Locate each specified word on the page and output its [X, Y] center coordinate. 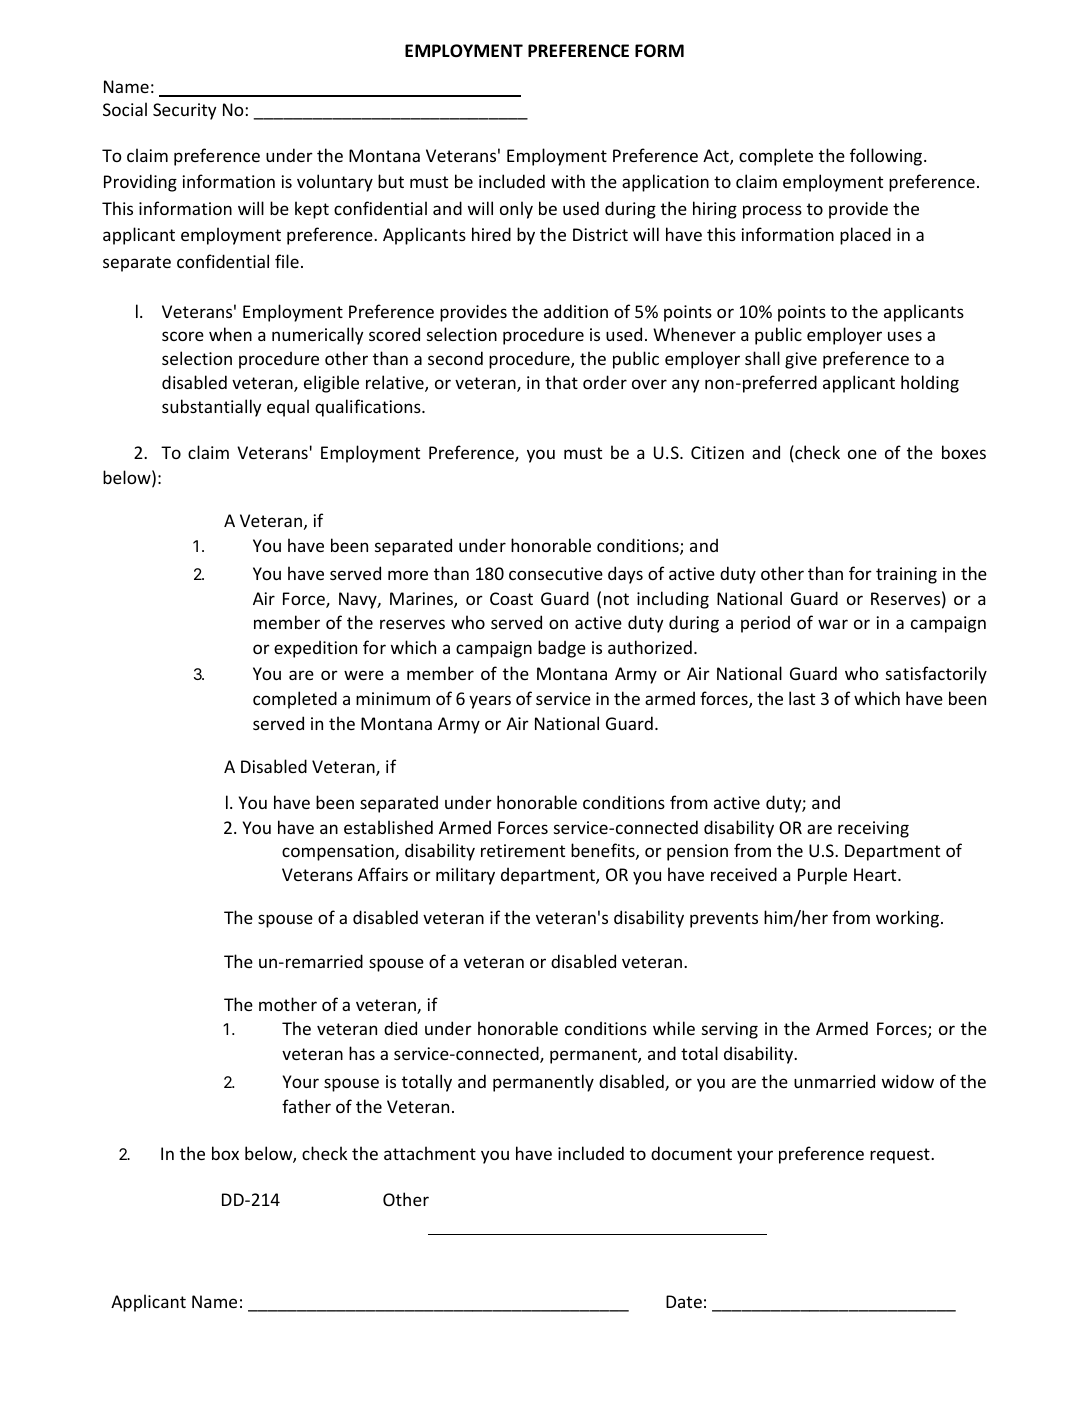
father [306, 1106]
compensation [339, 852]
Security [184, 111]
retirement [523, 850]
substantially [211, 408]
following [887, 157]
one [862, 454]
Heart [876, 874]
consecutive [556, 573]
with [568, 181]
